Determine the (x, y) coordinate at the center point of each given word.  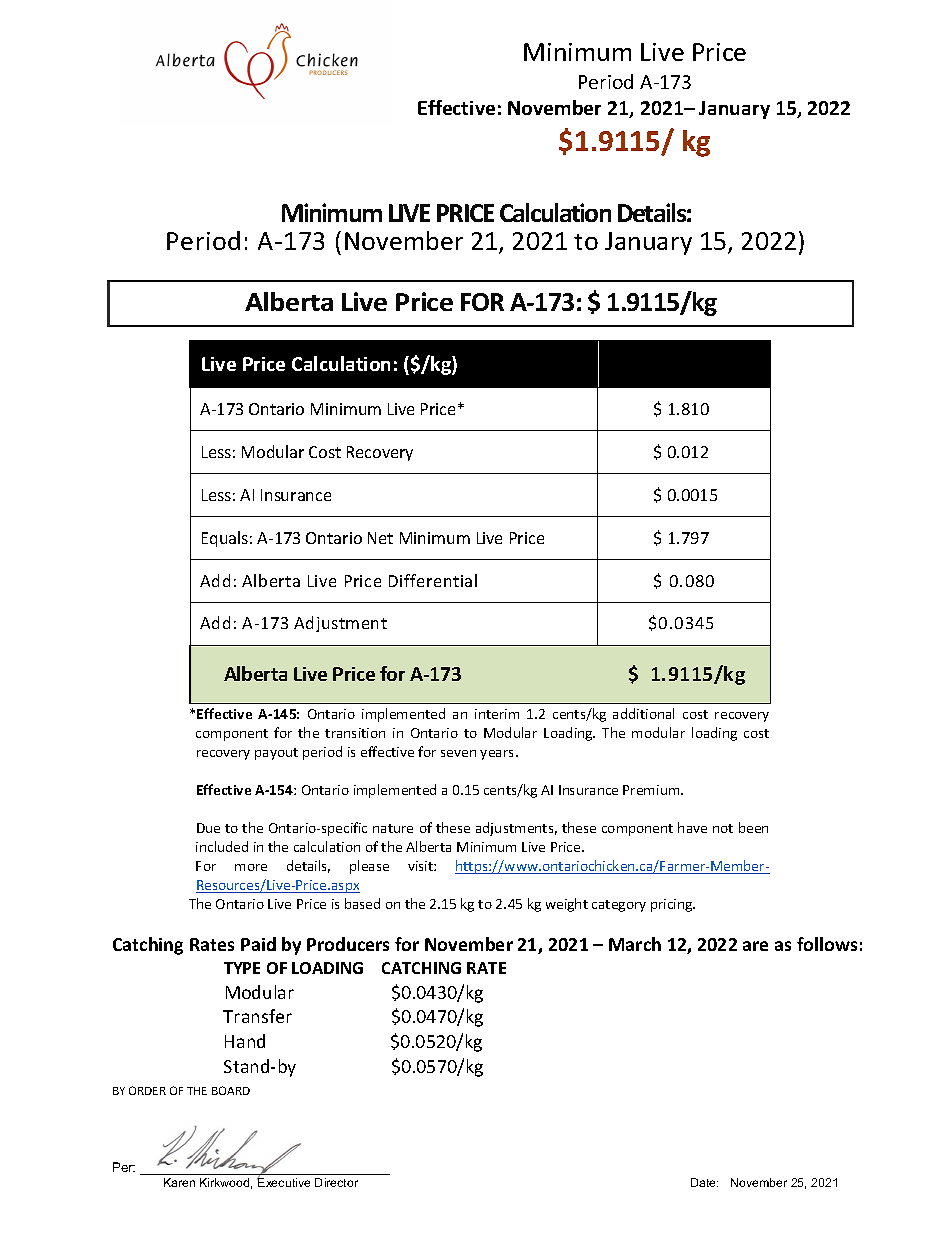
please (369, 867)
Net (380, 538)
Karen (179, 1182)
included (222, 846)
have (692, 827)
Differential (433, 580)
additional (643, 713)
